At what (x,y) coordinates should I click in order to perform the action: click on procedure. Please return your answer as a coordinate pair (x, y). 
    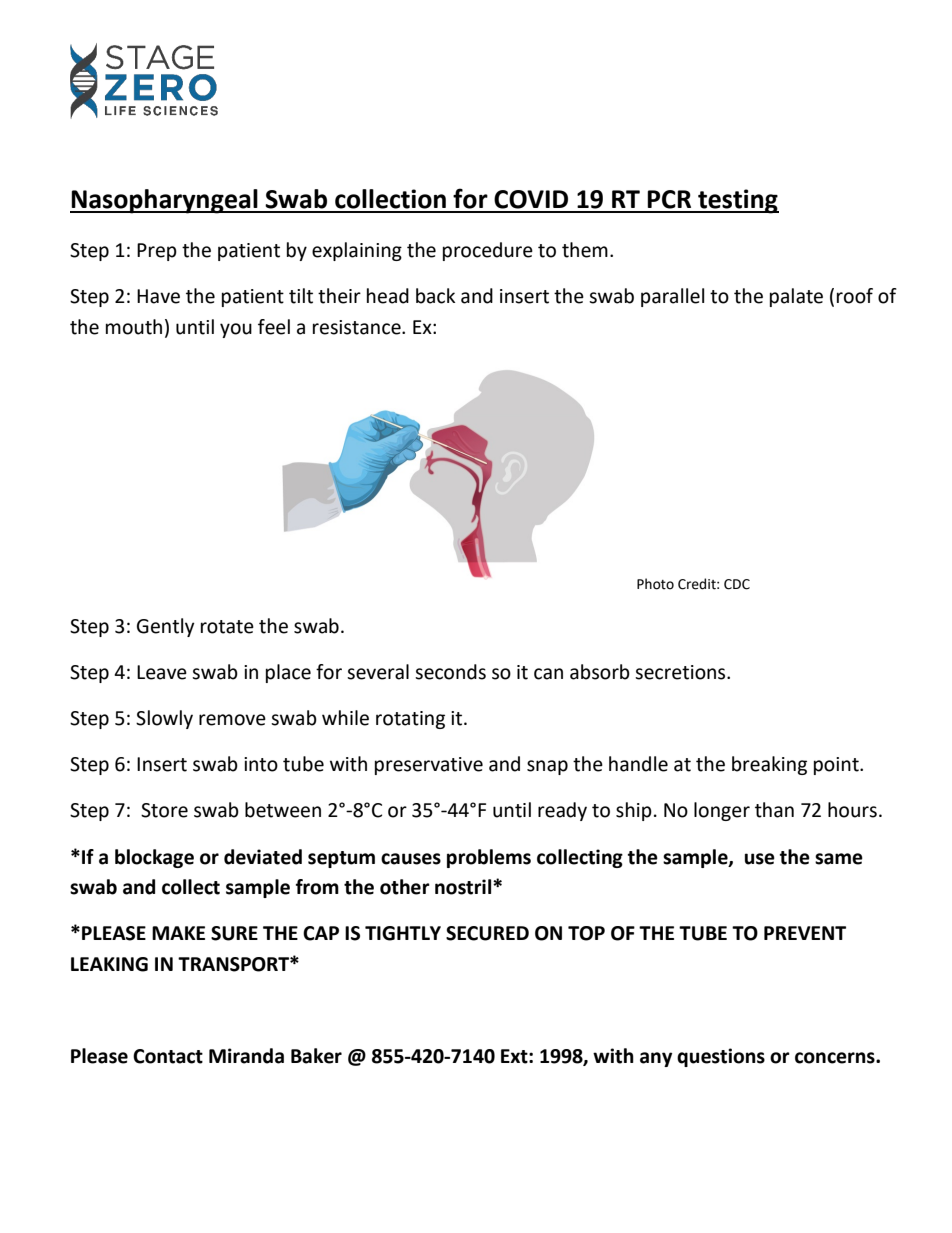
    Looking at the image, I should click on (488, 251).
